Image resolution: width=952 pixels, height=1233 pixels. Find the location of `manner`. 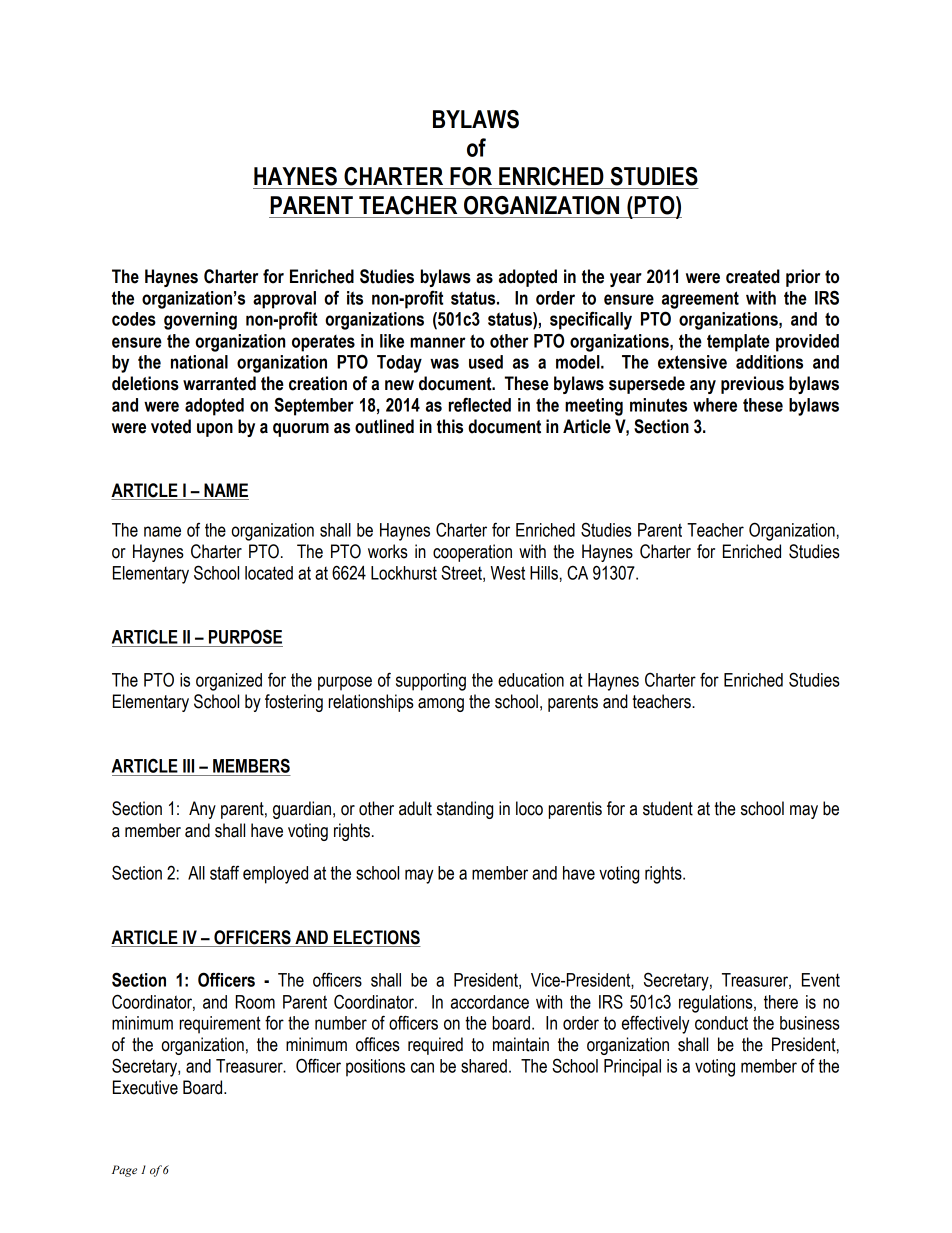

manner is located at coordinates (438, 342).
